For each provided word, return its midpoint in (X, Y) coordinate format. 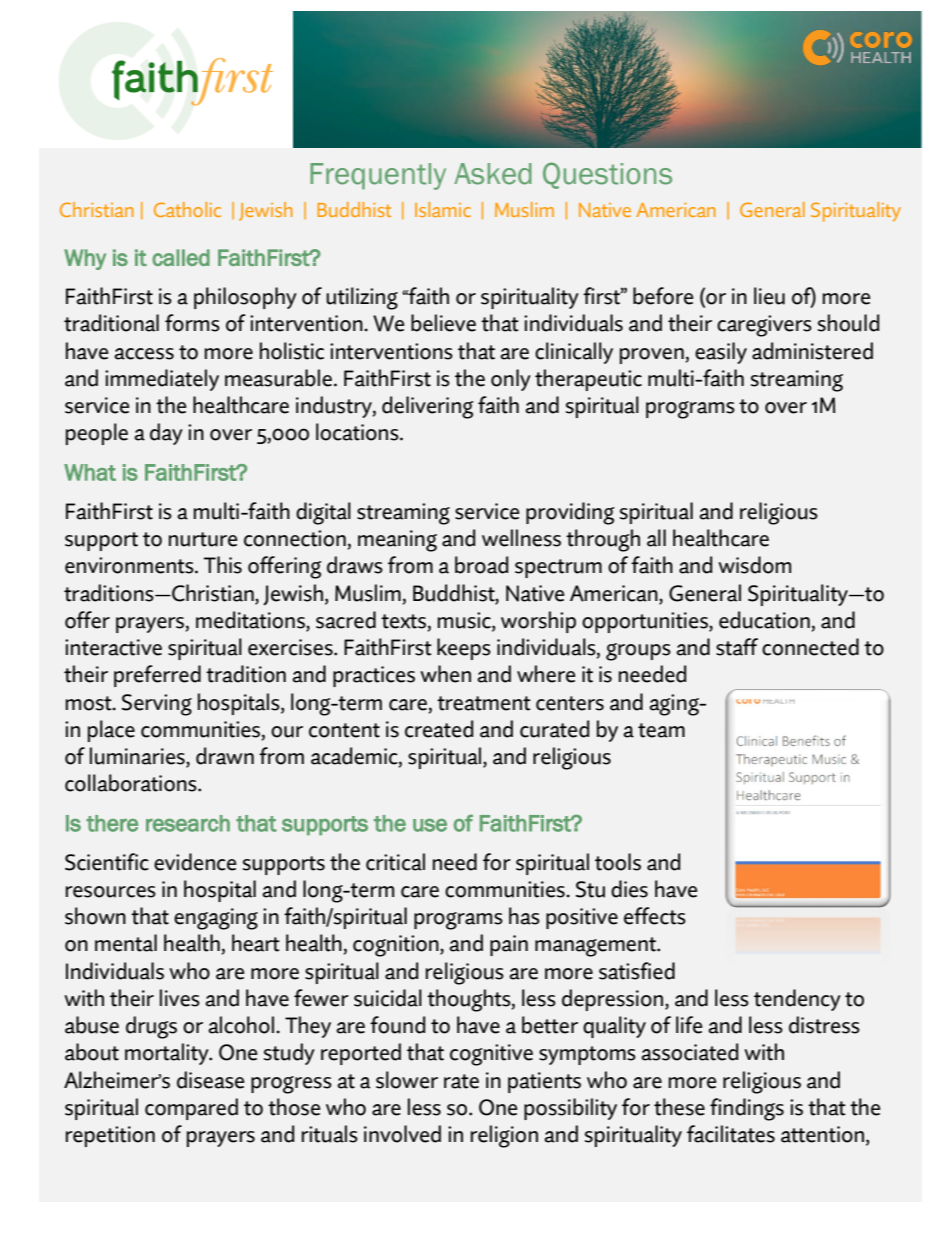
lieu (769, 296)
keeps (464, 649)
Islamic (443, 209)
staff (737, 647)
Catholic (187, 209)
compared (191, 1109)
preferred (157, 676)
